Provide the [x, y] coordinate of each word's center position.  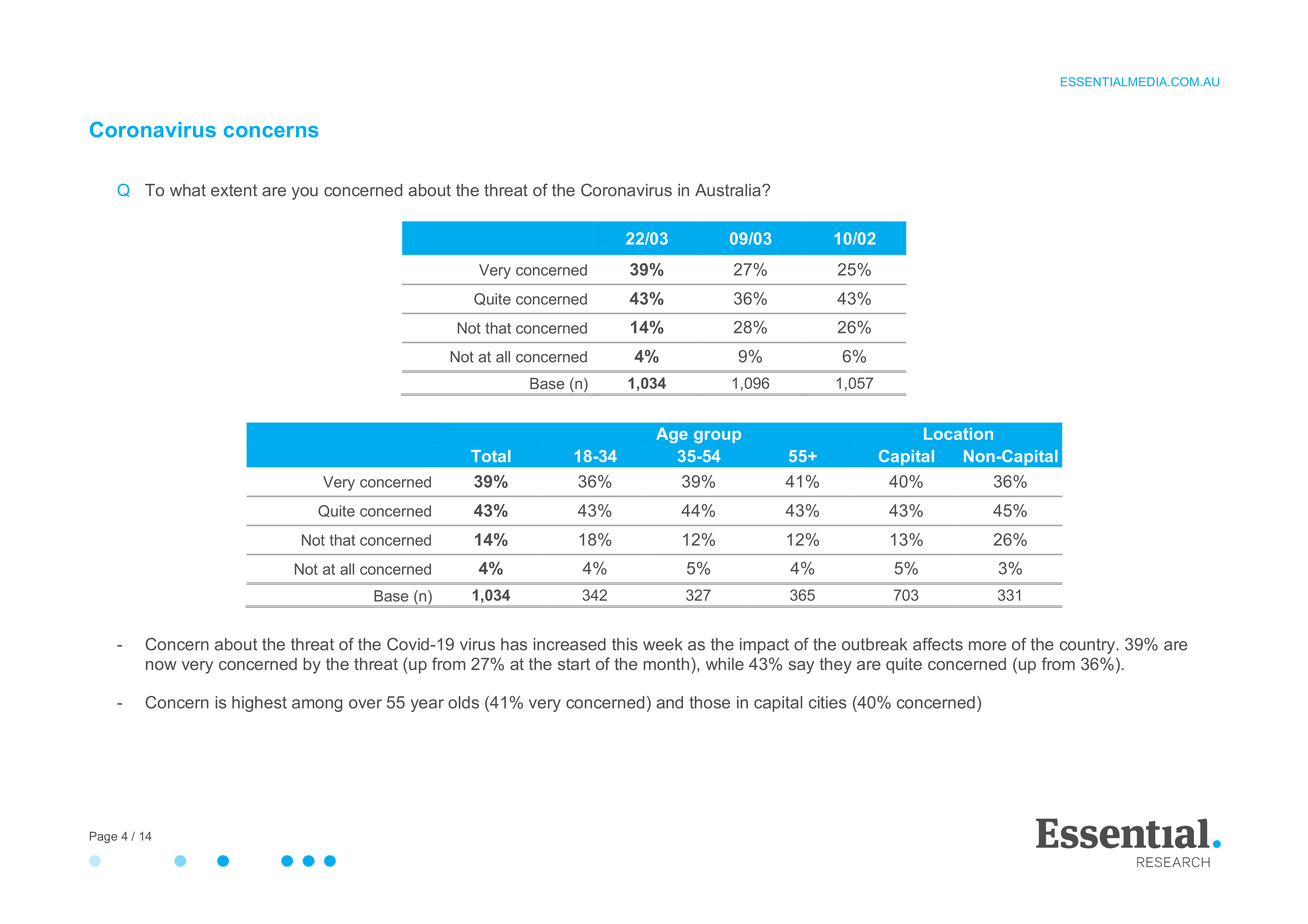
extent [234, 190]
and [670, 702]
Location [958, 433]
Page [103, 837]
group [717, 437]
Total [491, 456]
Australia [729, 190]
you [305, 193]
